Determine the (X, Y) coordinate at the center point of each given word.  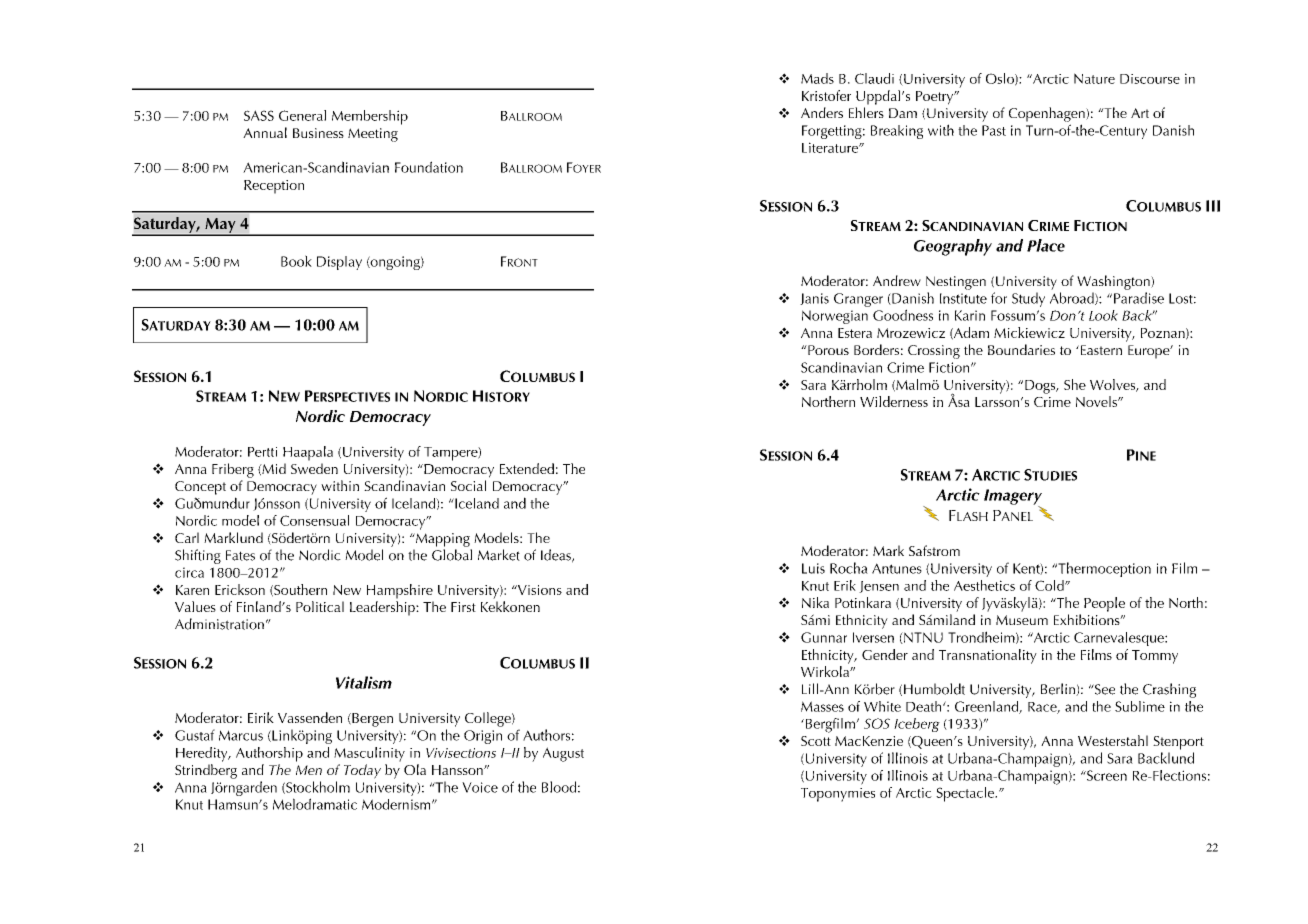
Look (1103, 315)
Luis (813, 568)
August (563, 754)
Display (339, 263)
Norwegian (835, 317)
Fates (240, 555)
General (302, 115)
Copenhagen (1048, 114)
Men (309, 770)
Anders (822, 112)
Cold (1050, 585)
